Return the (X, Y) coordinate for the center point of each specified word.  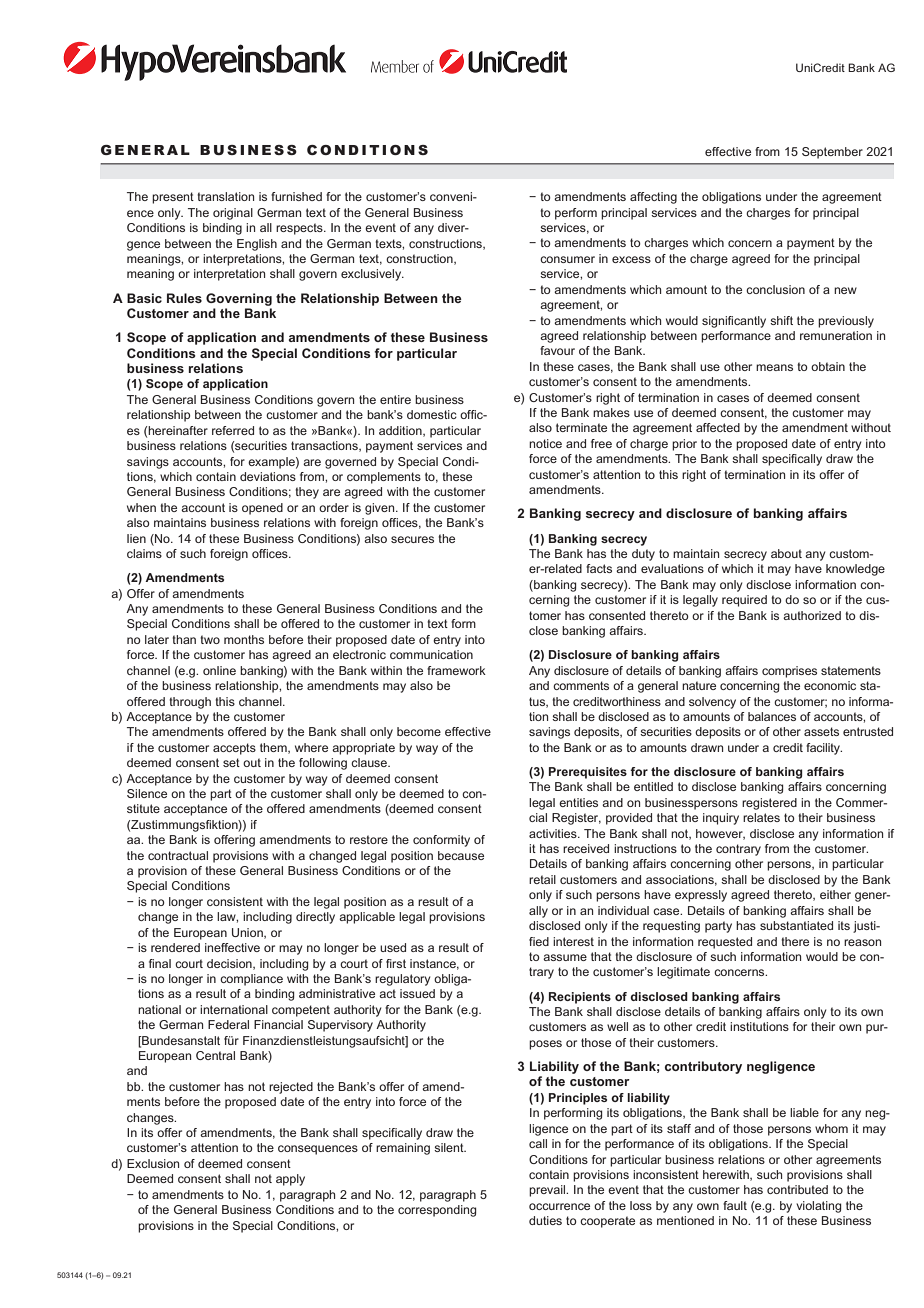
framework (456, 670)
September (832, 153)
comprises (789, 672)
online (219, 670)
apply (290, 1180)
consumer (567, 259)
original (233, 214)
